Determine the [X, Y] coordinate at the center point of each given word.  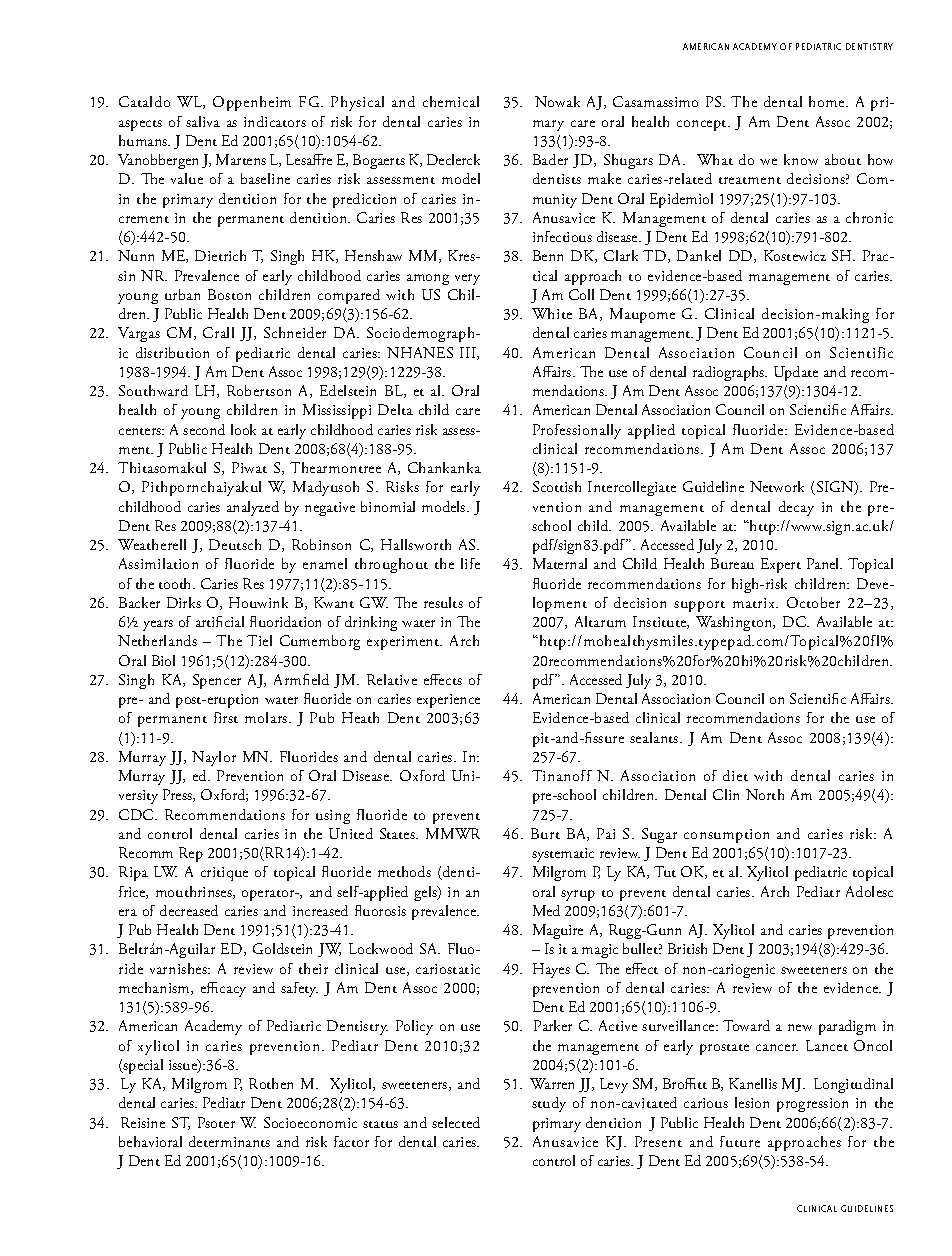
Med [546, 910]
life [470, 563]
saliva [203, 121]
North [765, 794]
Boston [229, 294]
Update [796, 373]
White [552, 313]
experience [448, 701]
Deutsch [235, 544]
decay [796, 508]
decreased [189, 910]
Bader [550, 159]
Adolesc [869, 891]
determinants [229, 1141]
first [226, 717]
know [801, 159]
